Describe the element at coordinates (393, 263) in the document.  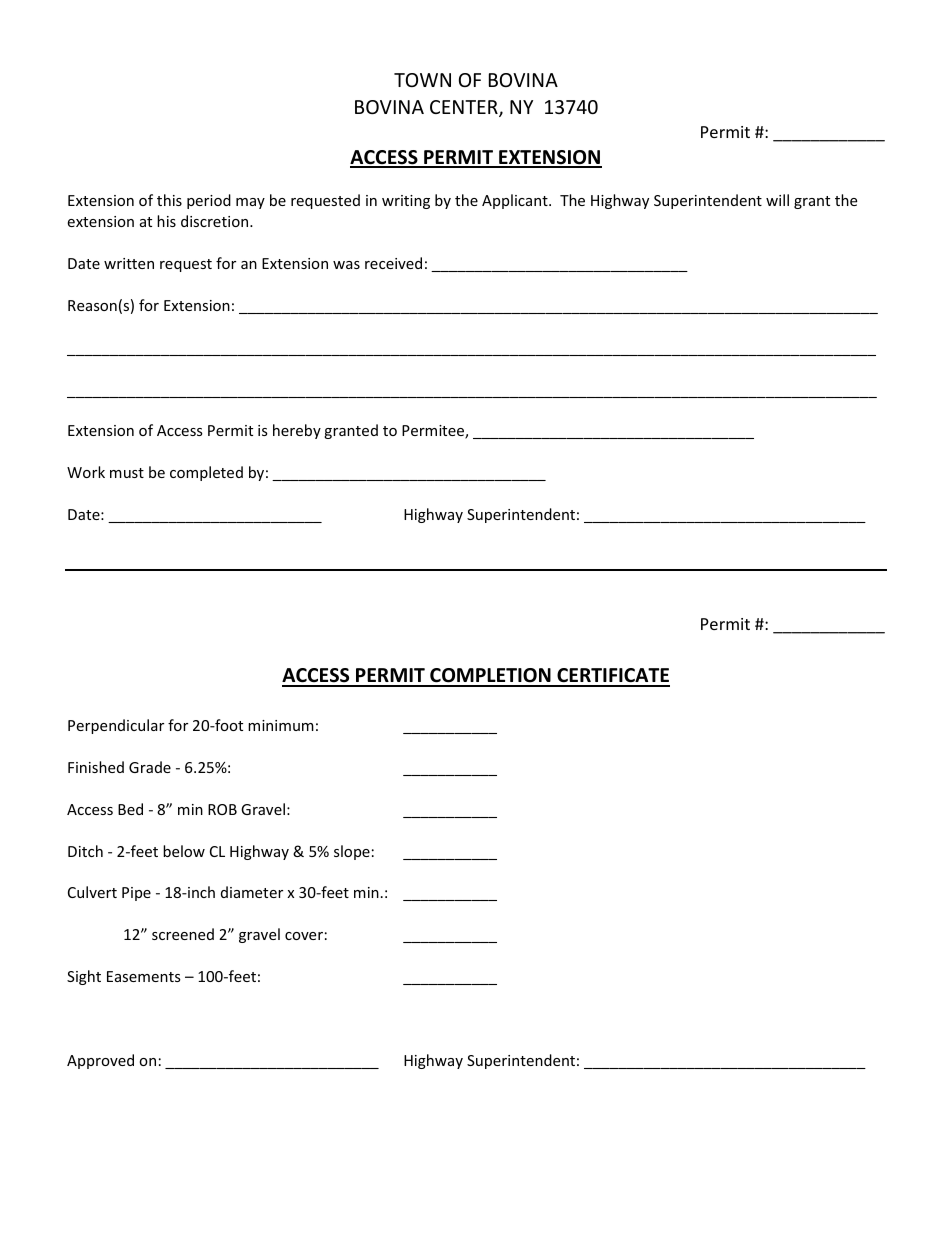
I see `received` at that location.
